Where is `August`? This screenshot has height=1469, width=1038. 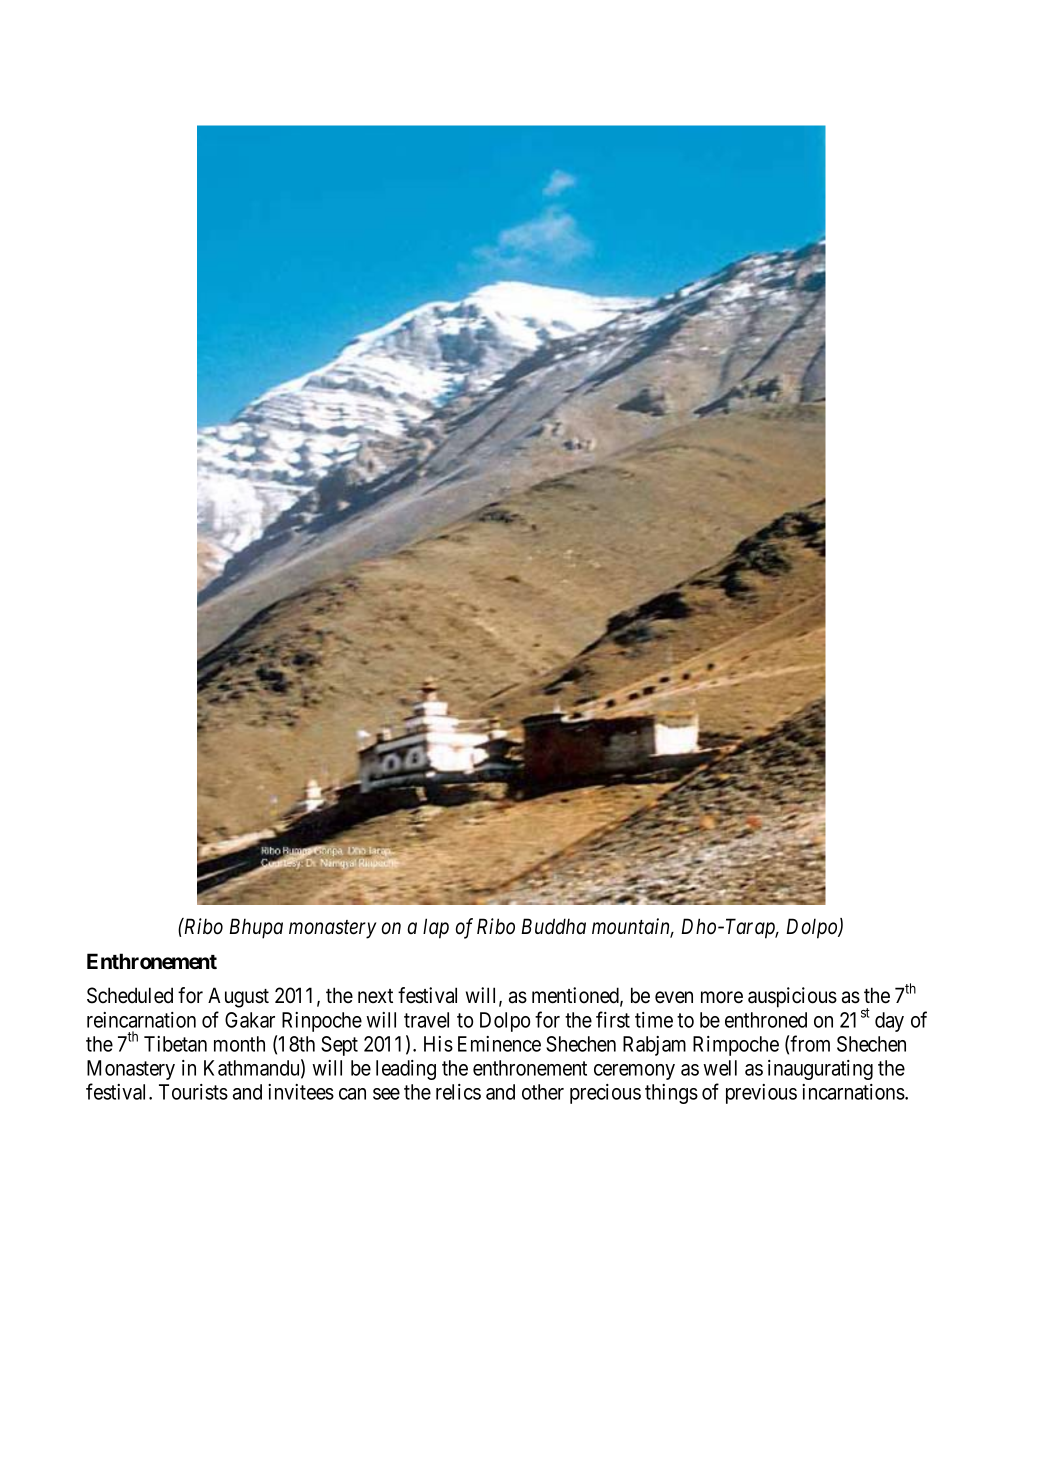 August is located at coordinates (238, 997).
